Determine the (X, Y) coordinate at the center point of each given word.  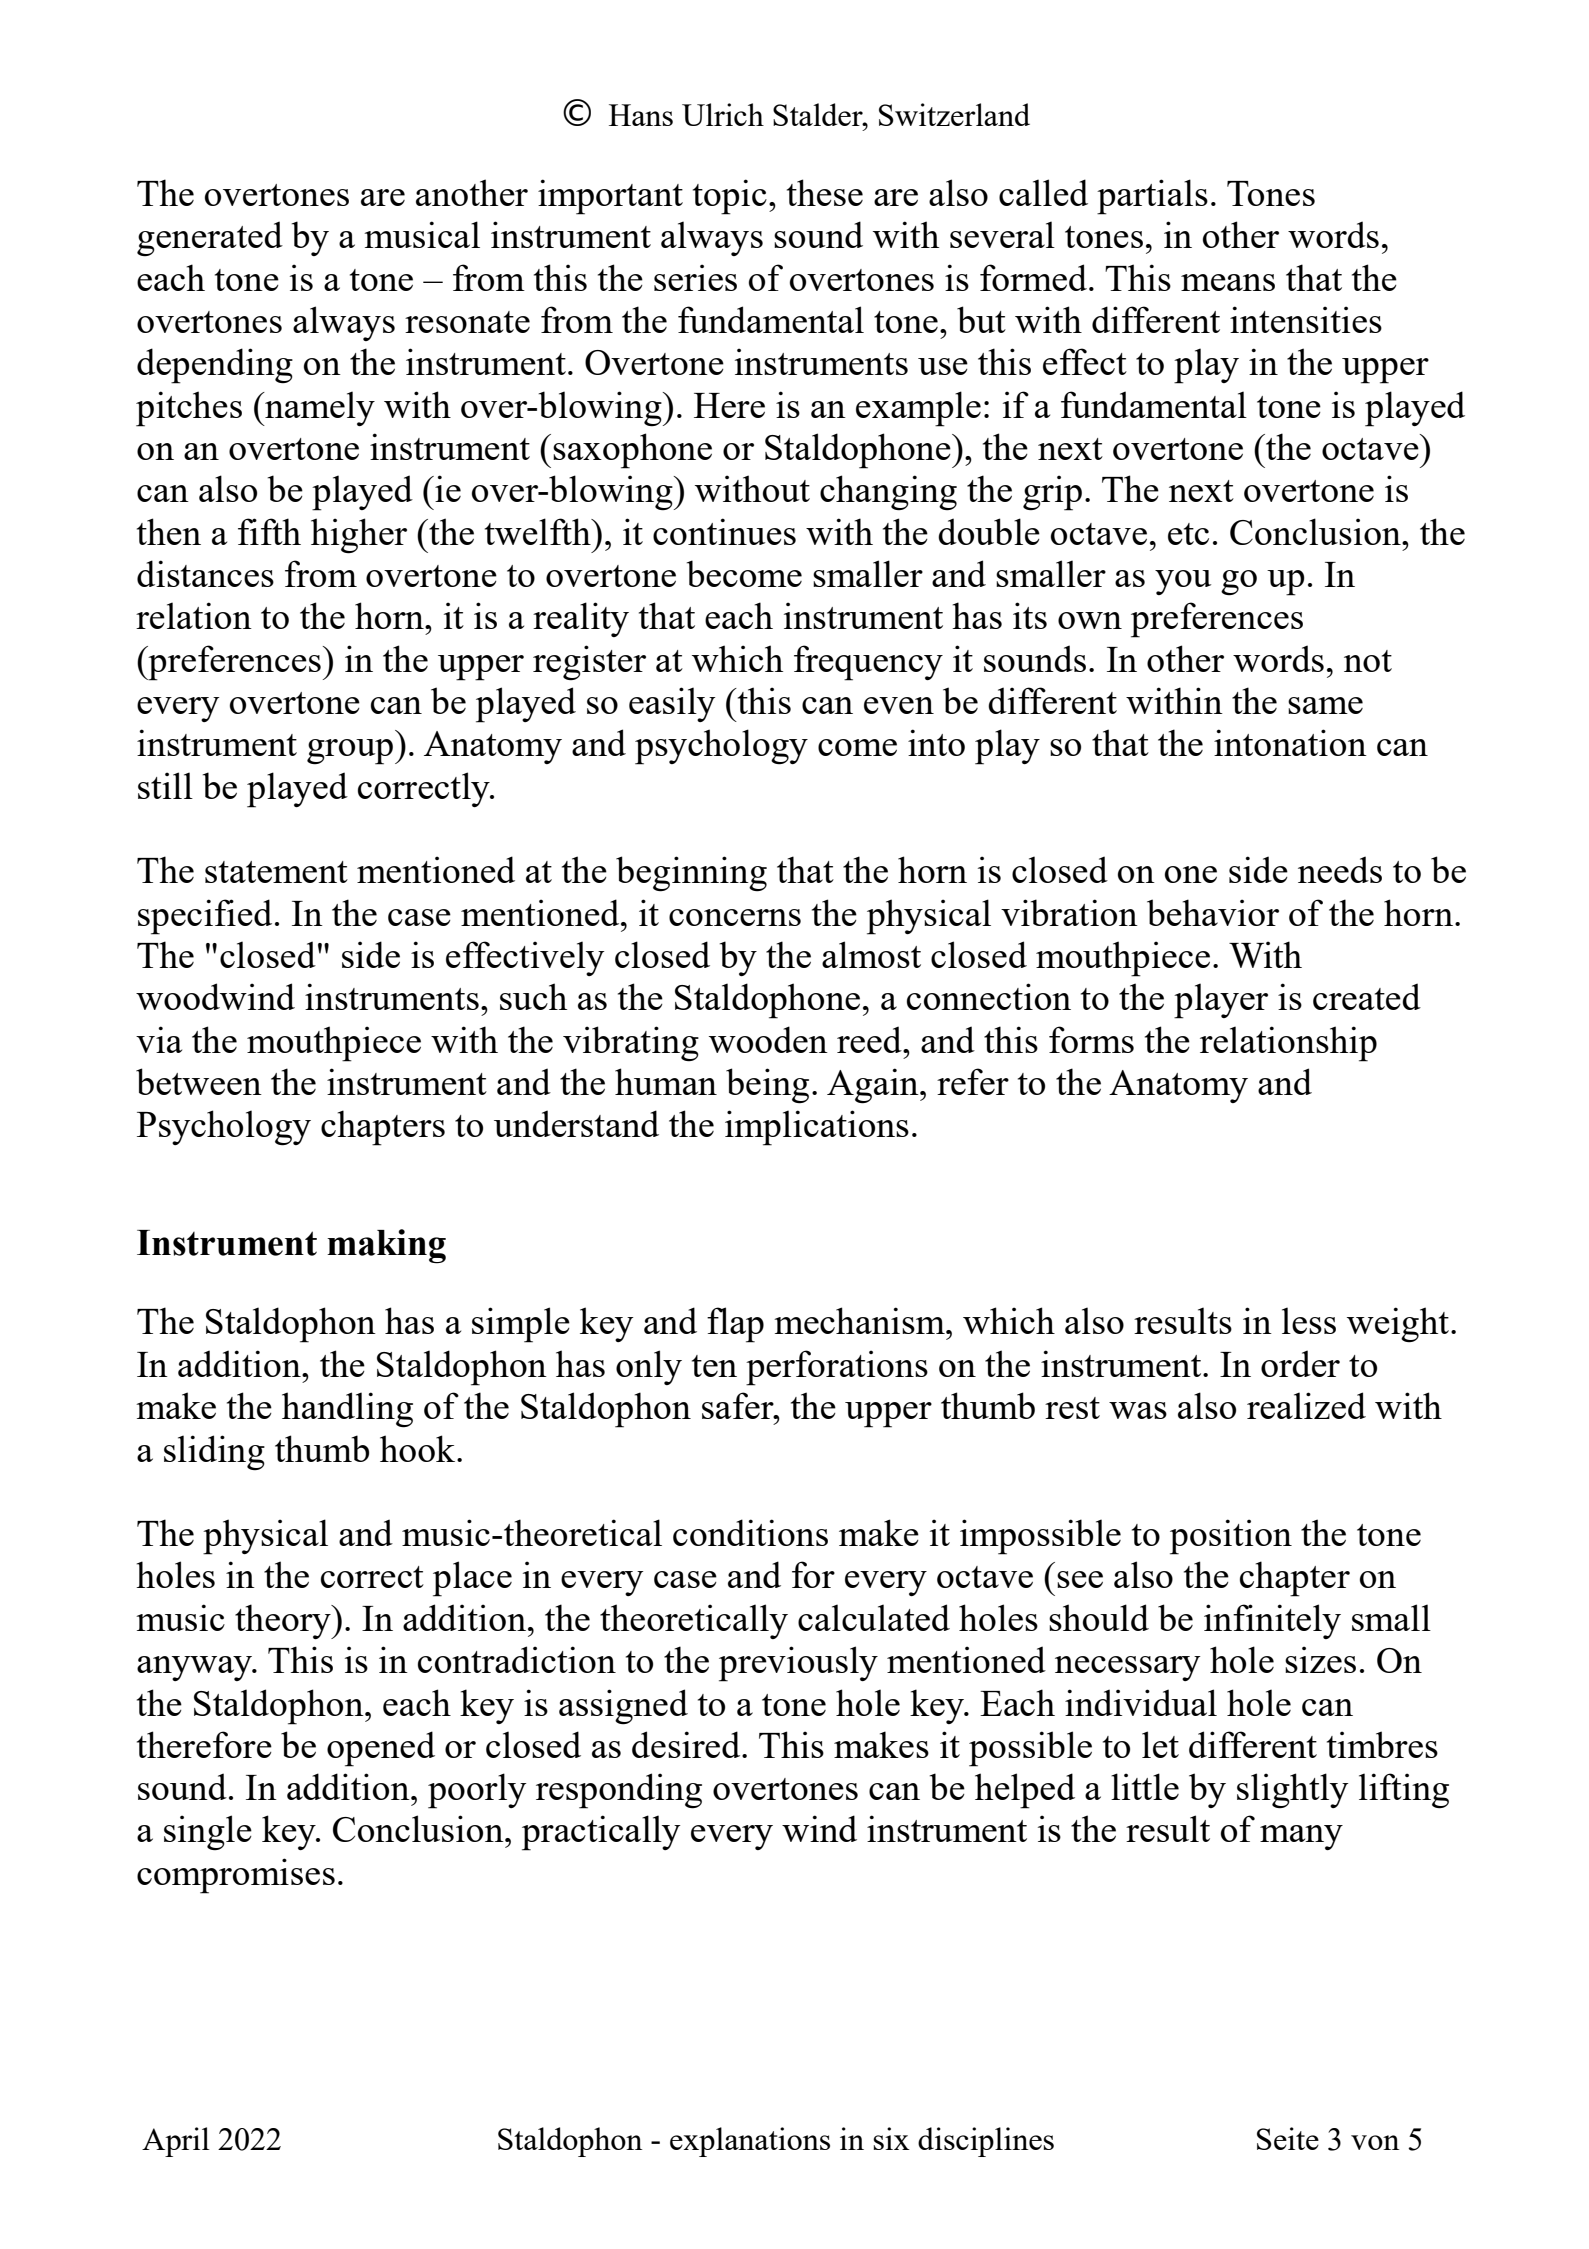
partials (1152, 197)
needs (1340, 869)
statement (276, 872)
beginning (691, 874)
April (176, 2142)
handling (347, 1410)
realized (1306, 1405)
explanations (750, 2142)
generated (210, 238)
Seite (1288, 2138)
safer (739, 1405)
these (825, 192)
